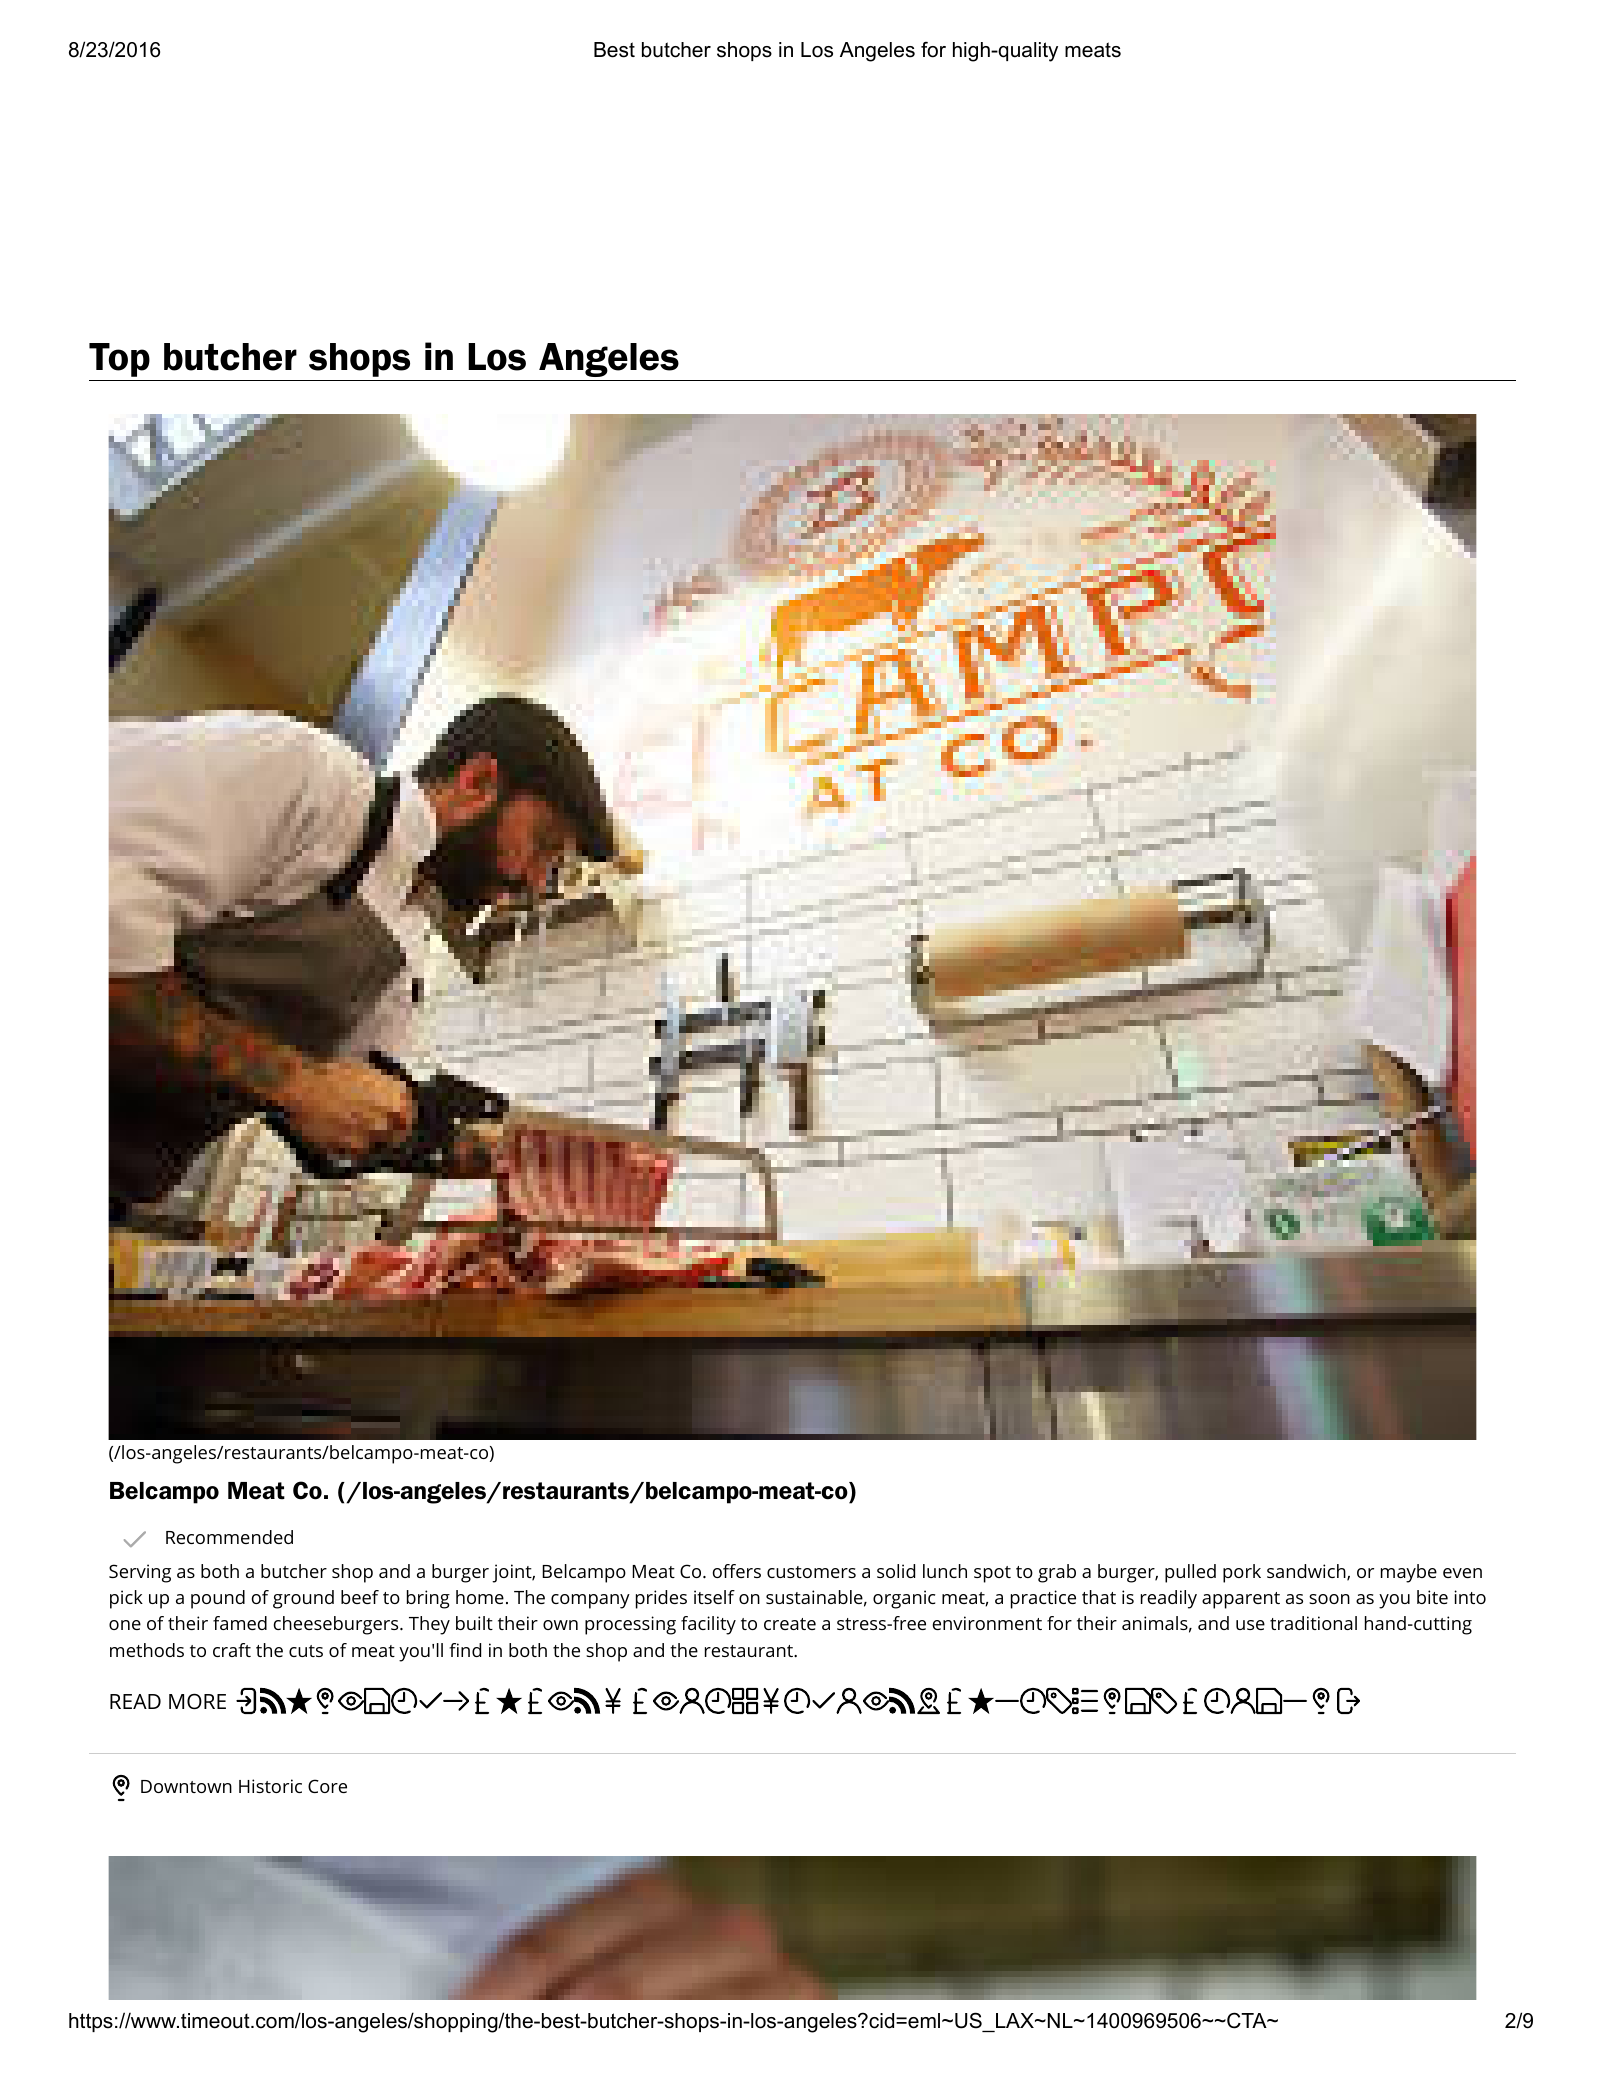  What do you see at coordinates (270, 1786) in the document?
I see `Historic` at bounding box center [270, 1786].
